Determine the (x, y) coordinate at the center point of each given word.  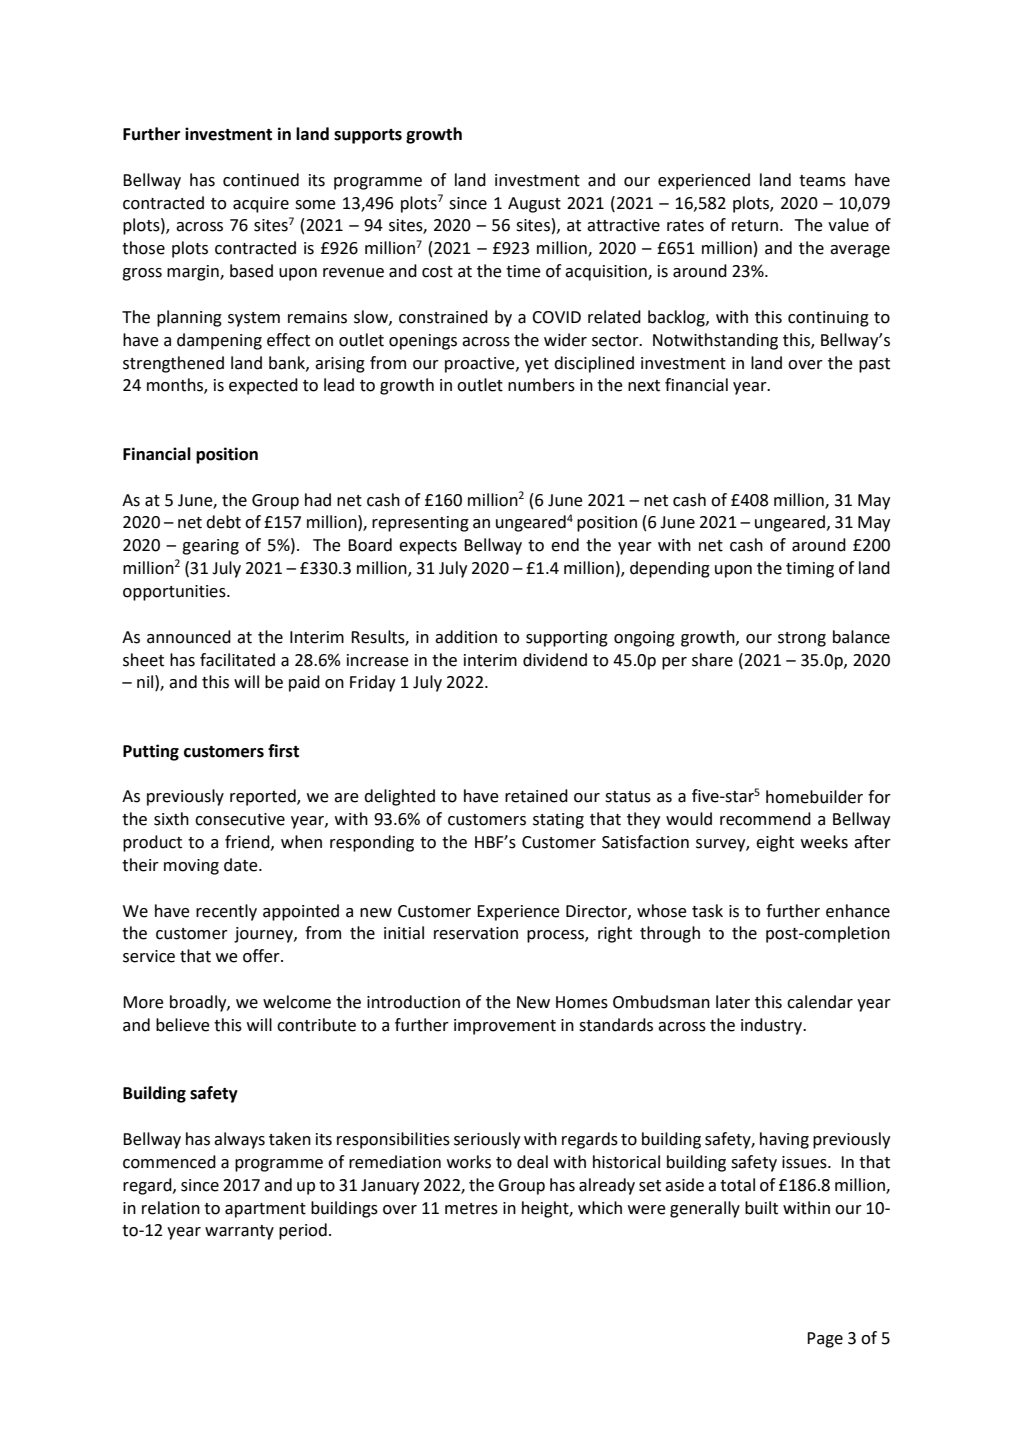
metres (471, 1209)
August (534, 205)
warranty (239, 1232)
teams (822, 181)
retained (536, 796)
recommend (765, 819)
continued (261, 180)
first (283, 751)
